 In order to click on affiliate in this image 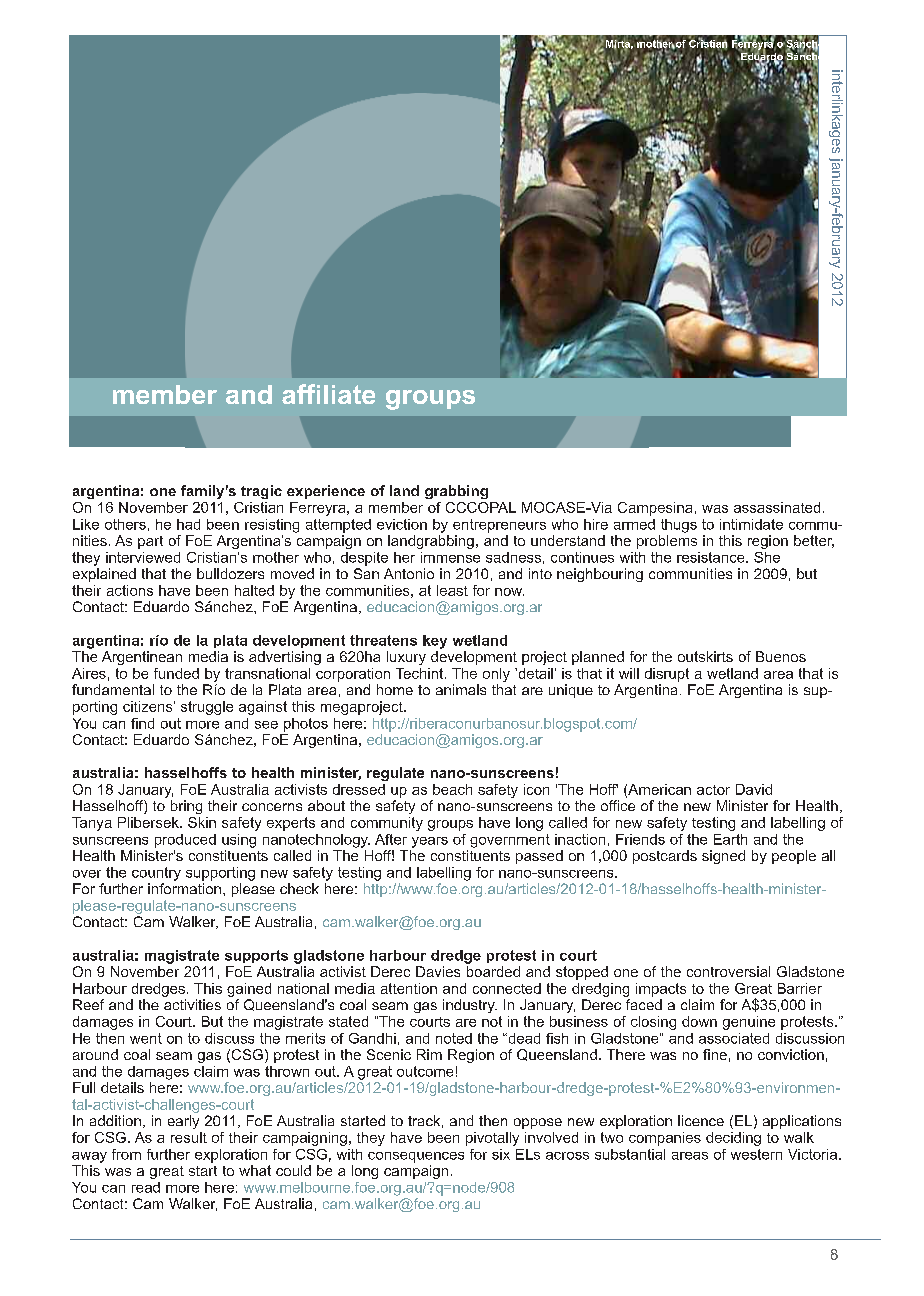, I will do `click(328, 394)`.
